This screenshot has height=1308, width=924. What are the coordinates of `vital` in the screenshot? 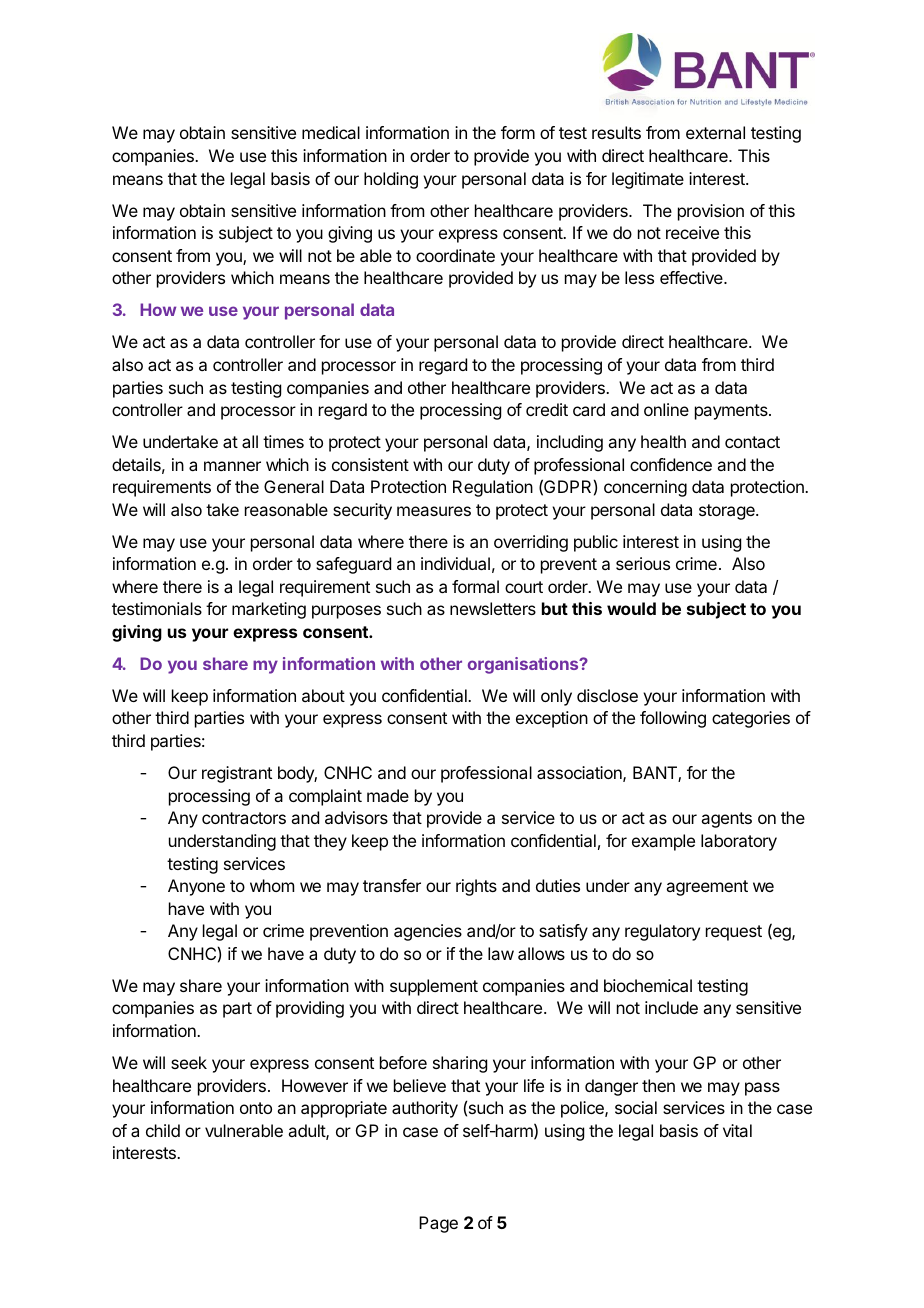 It's located at (737, 1130).
